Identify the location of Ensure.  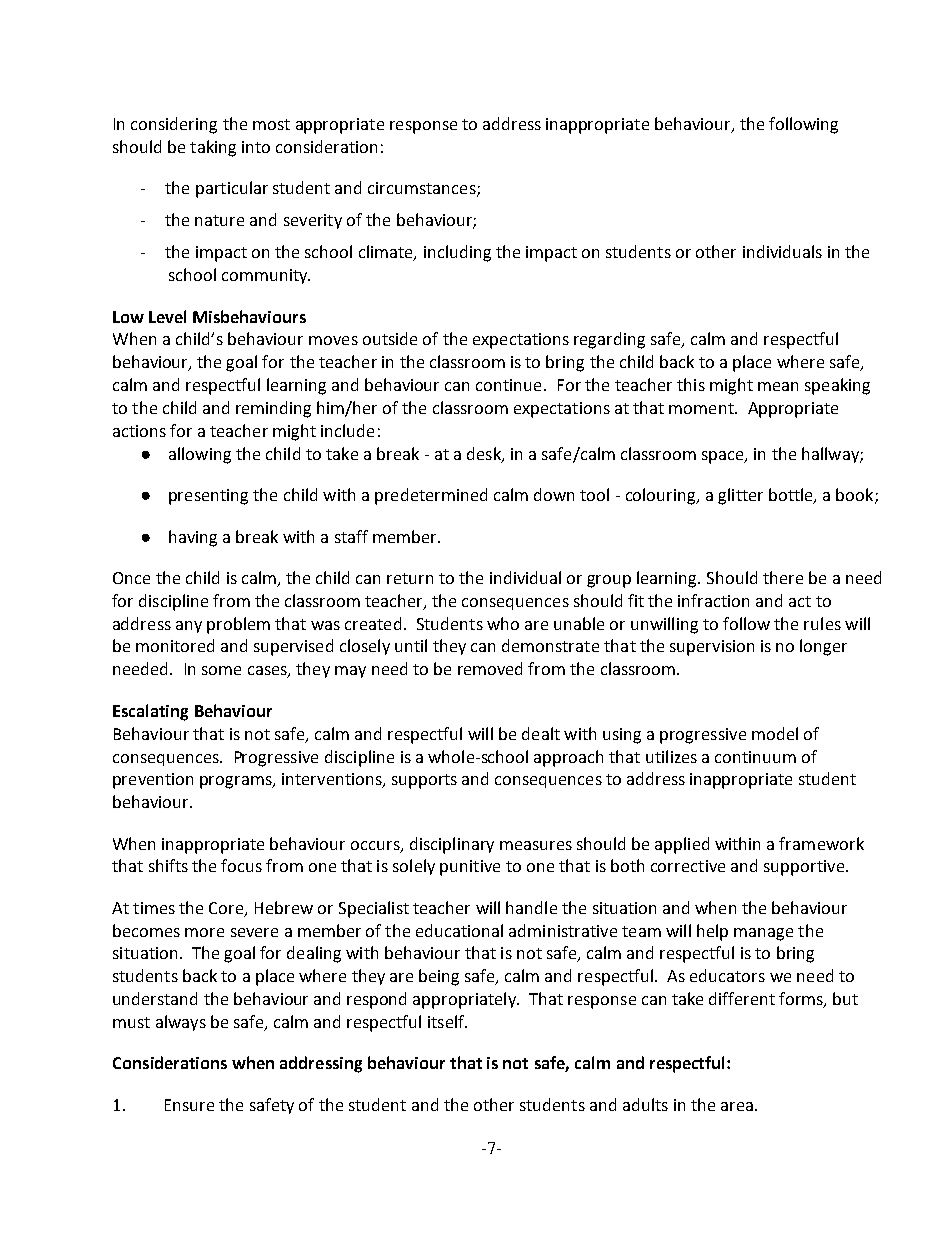
(189, 1105).
